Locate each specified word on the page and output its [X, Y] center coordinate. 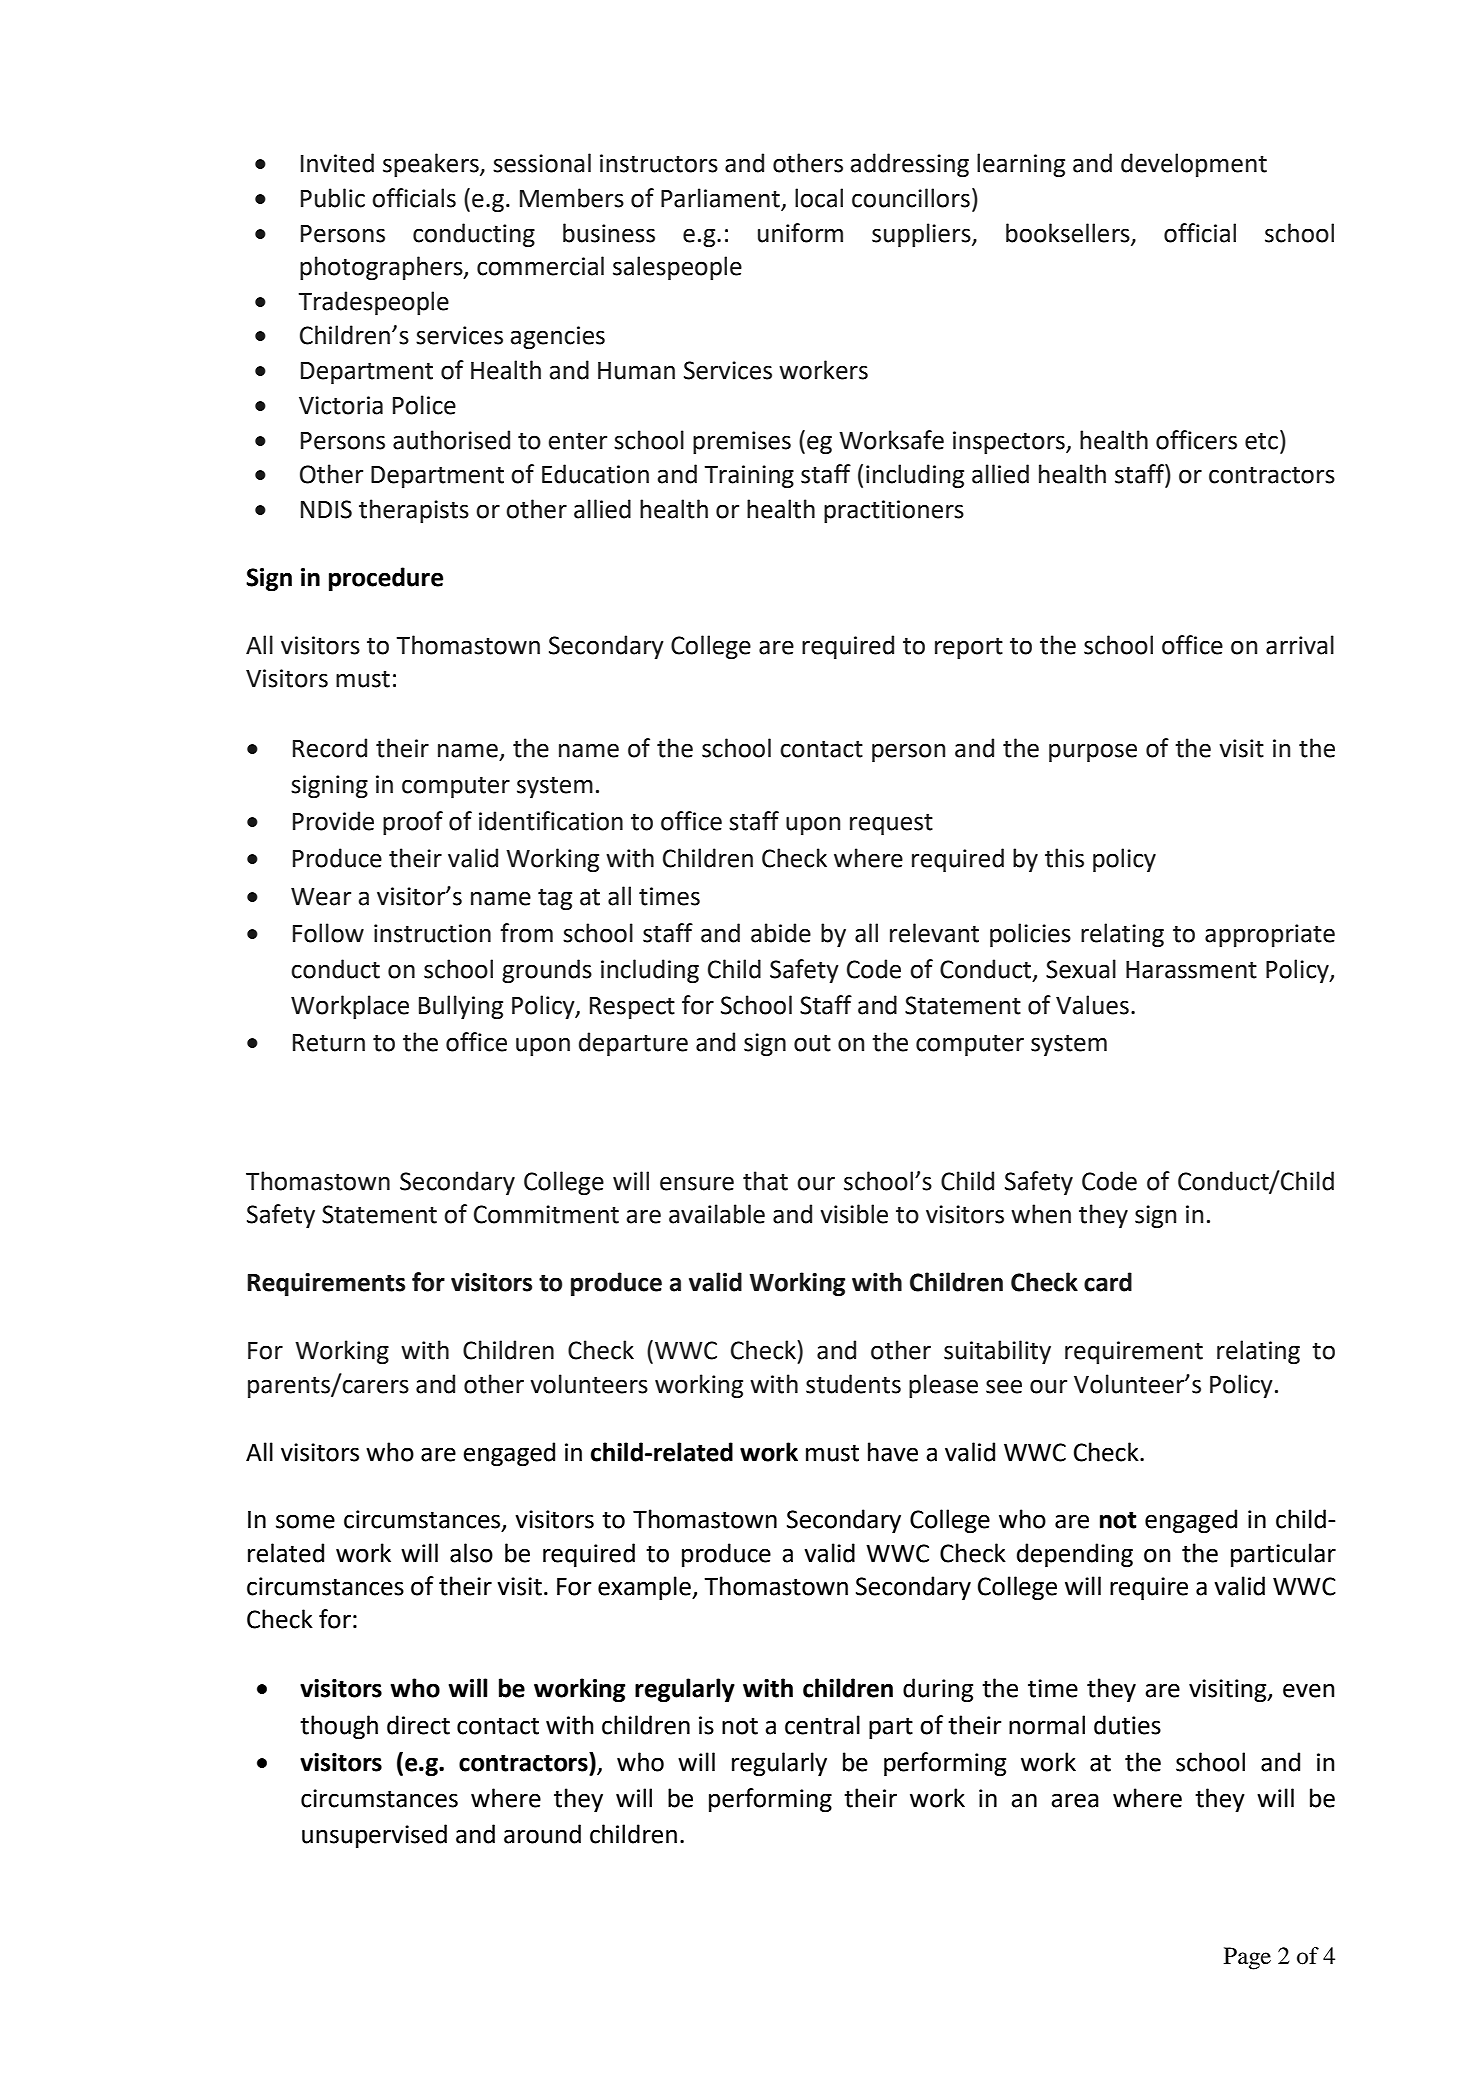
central [822, 1725]
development [1194, 165]
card [1108, 1282]
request [891, 824]
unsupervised [374, 1836]
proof [413, 823]
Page [1247, 1958]
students [853, 1384]
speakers [432, 165]
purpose [1093, 752]
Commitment [546, 1214]
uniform [800, 233]
